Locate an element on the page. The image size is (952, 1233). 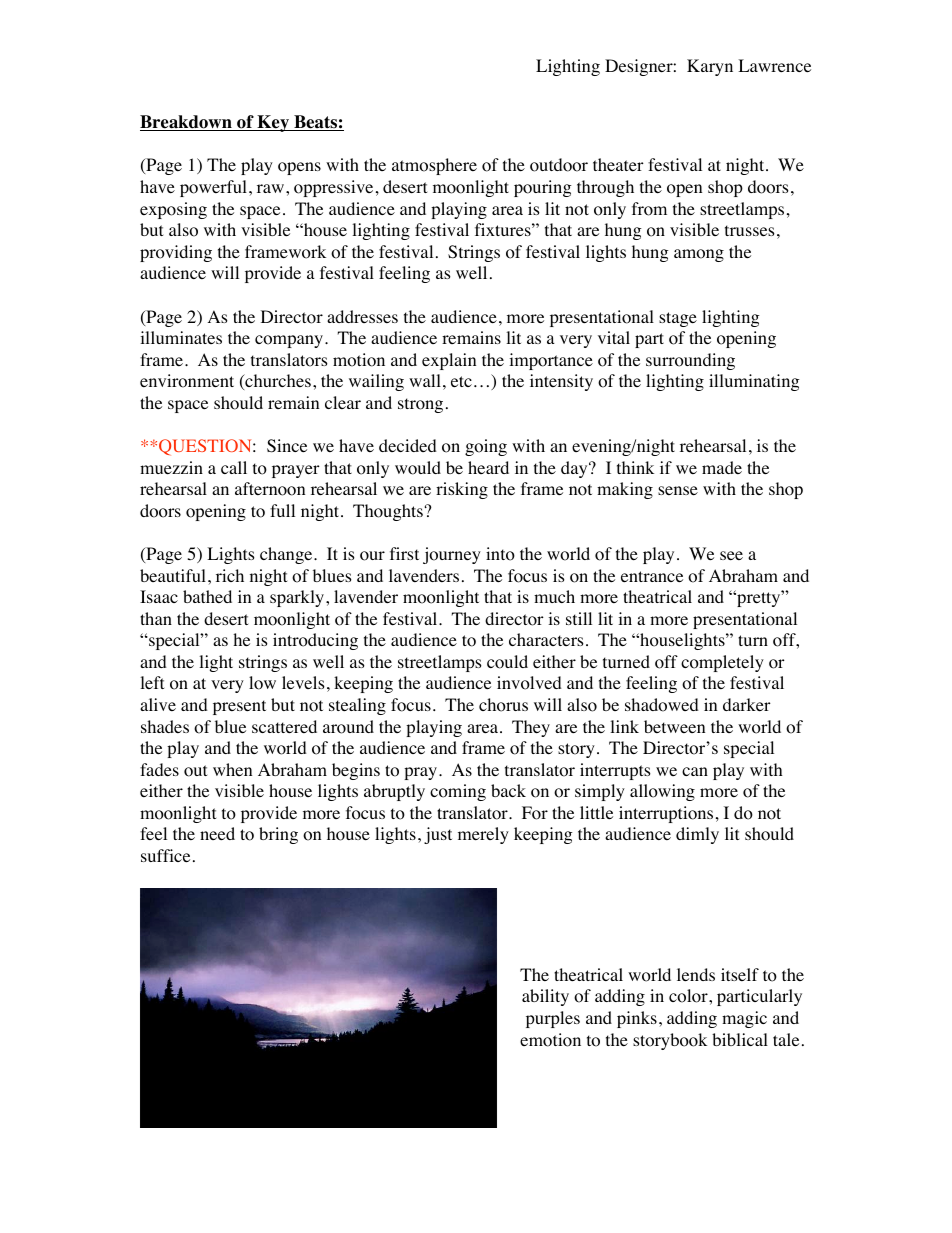
ability is located at coordinates (545, 997).
